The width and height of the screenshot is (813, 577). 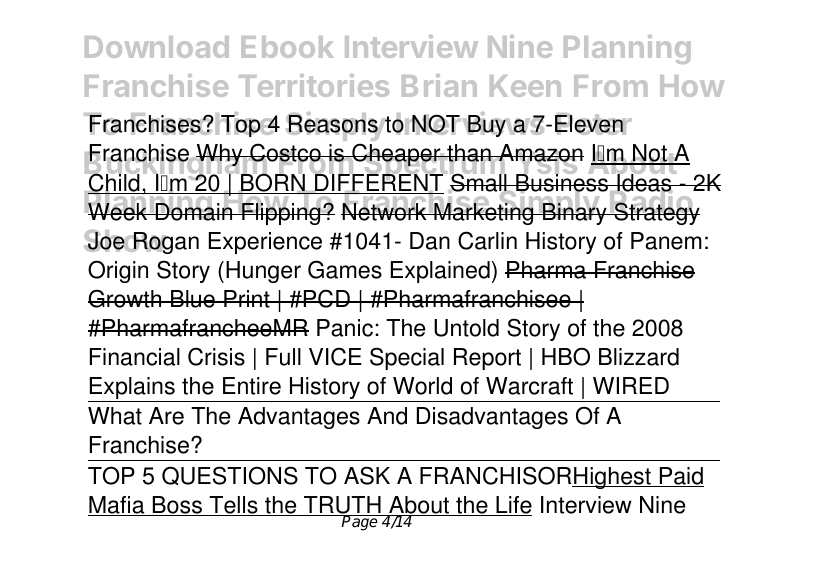 What do you see at coordinates (193, 299) in the screenshot?
I see `Blue` at bounding box center [193, 299].
